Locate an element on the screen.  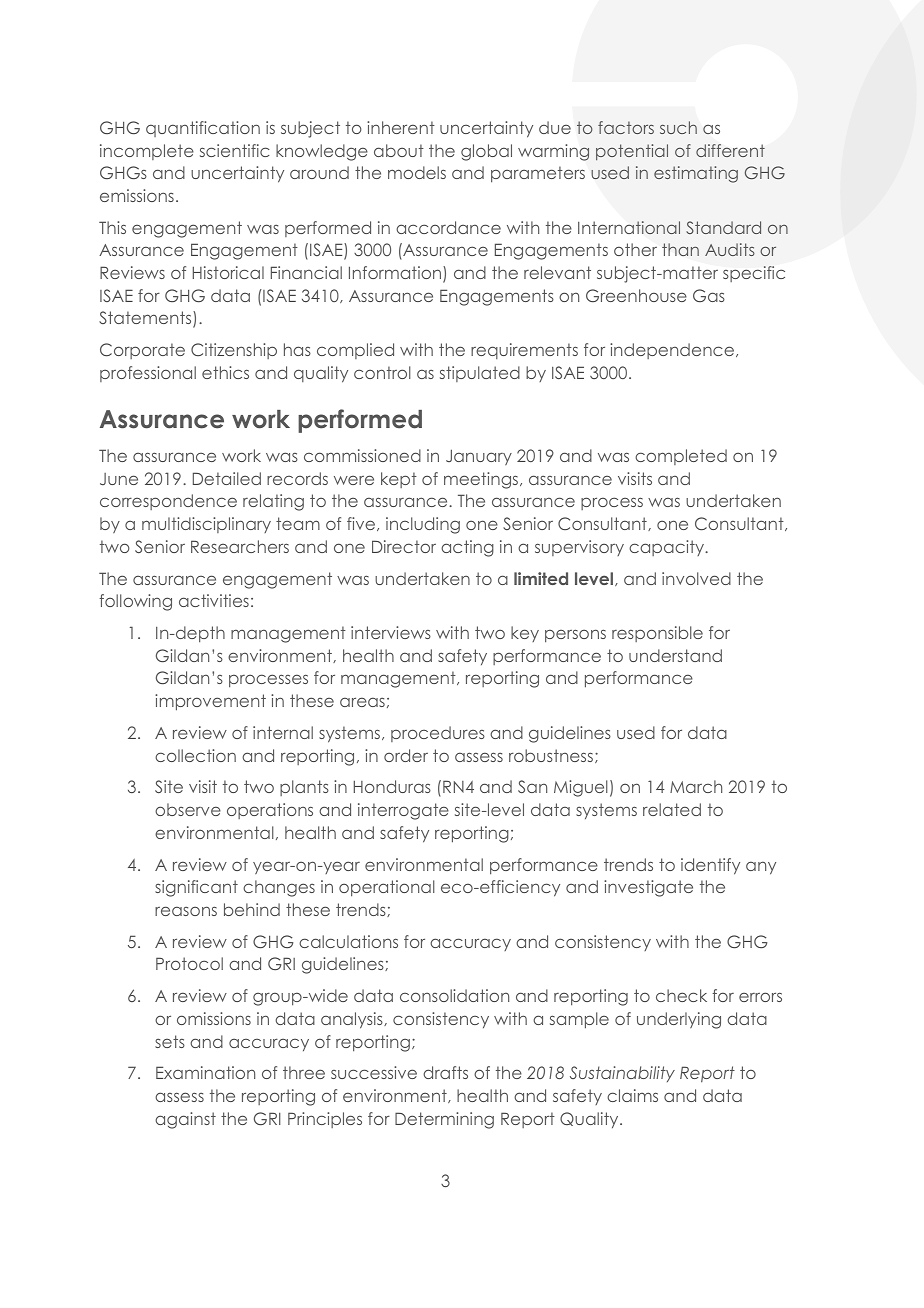
operational is located at coordinates (387, 888).
